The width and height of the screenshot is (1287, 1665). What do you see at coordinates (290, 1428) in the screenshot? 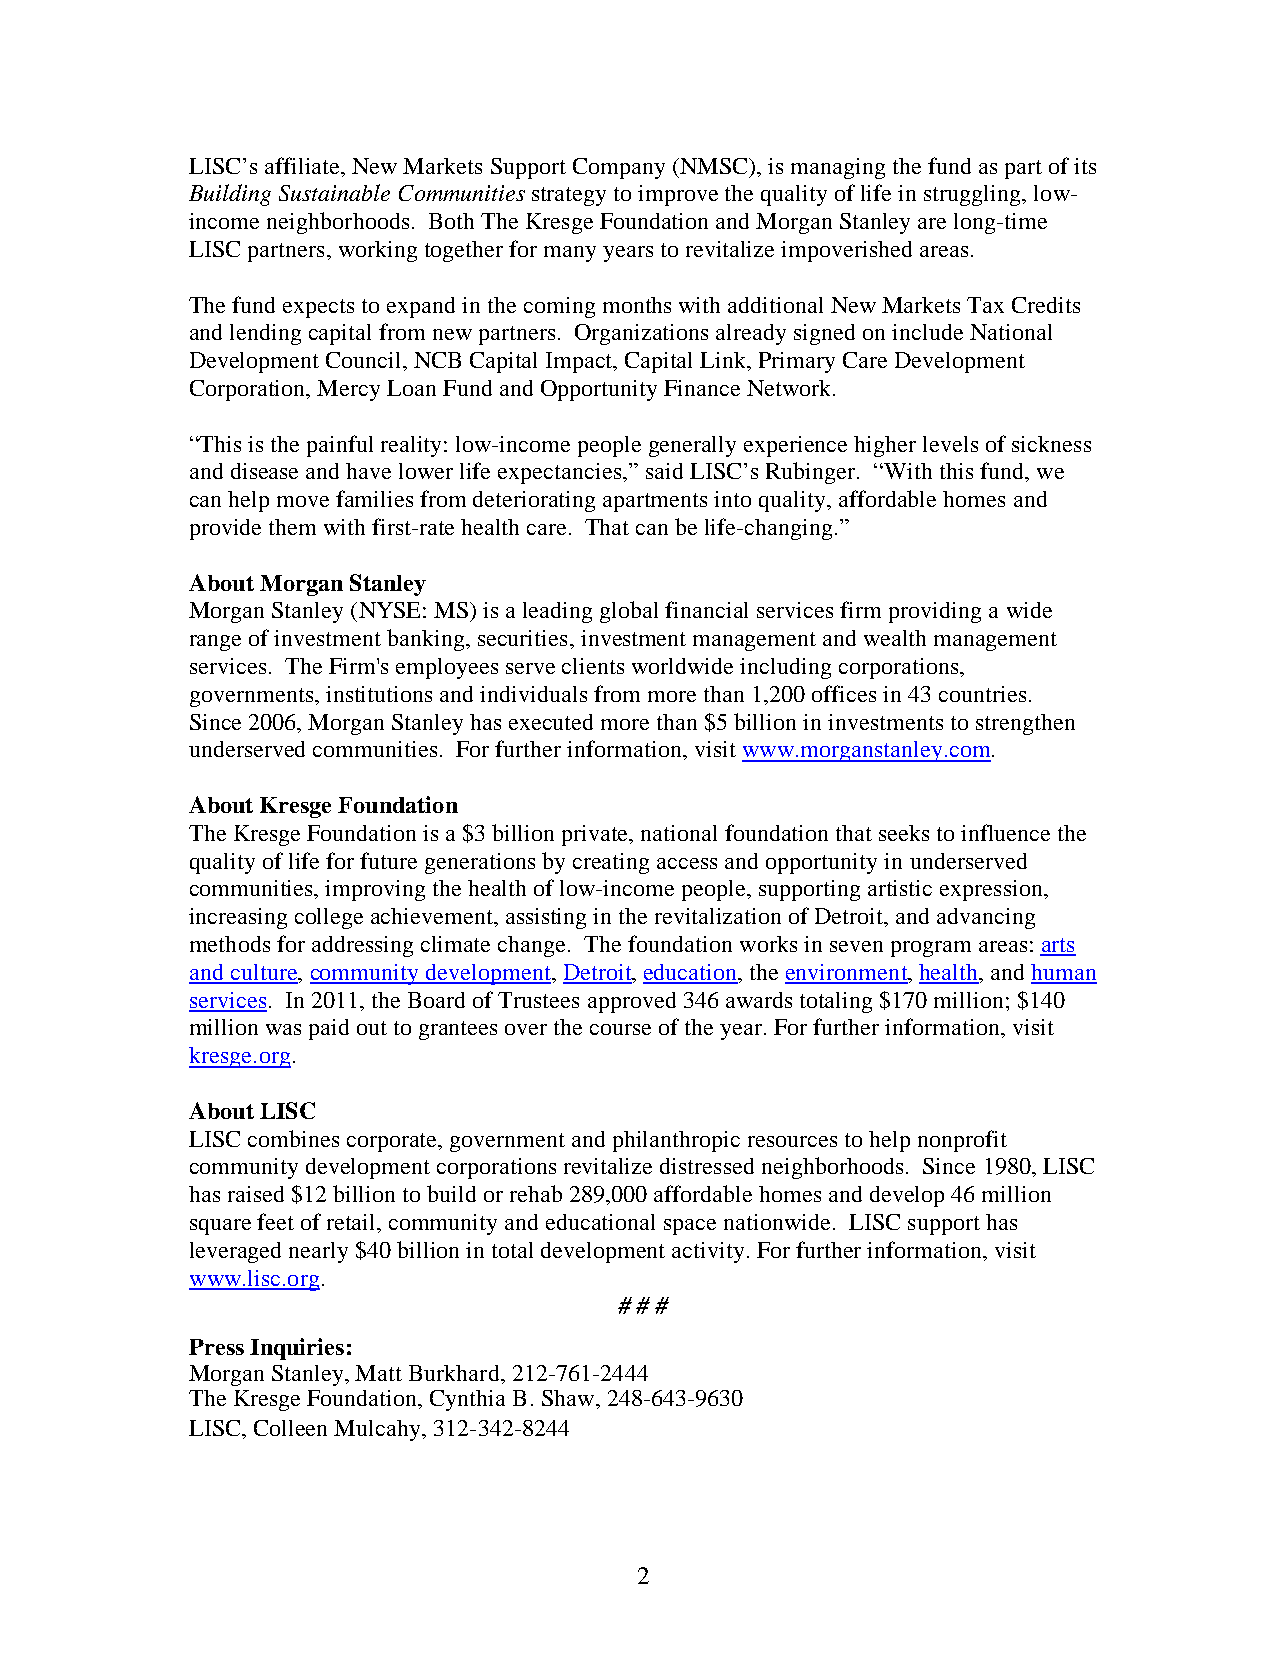
I see `Colleen` at bounding box center [290, 1428].
